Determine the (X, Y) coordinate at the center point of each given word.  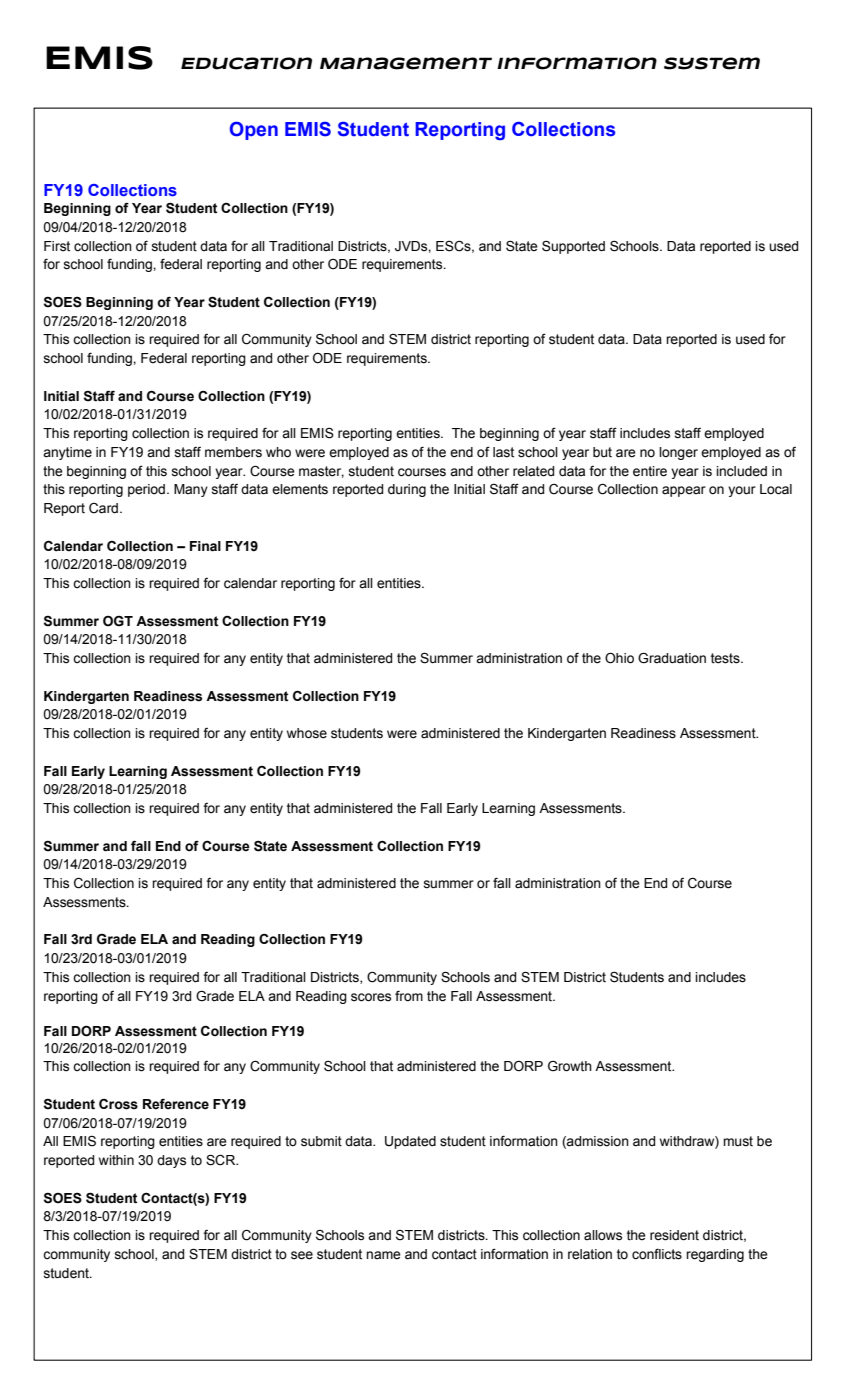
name (383, 1255)
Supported (573, 247)
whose (307, 733)
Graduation (672, 658)
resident (674, 1235)
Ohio (619, 658)
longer (678, 453)
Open (254, 130)
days (171, 1161)
